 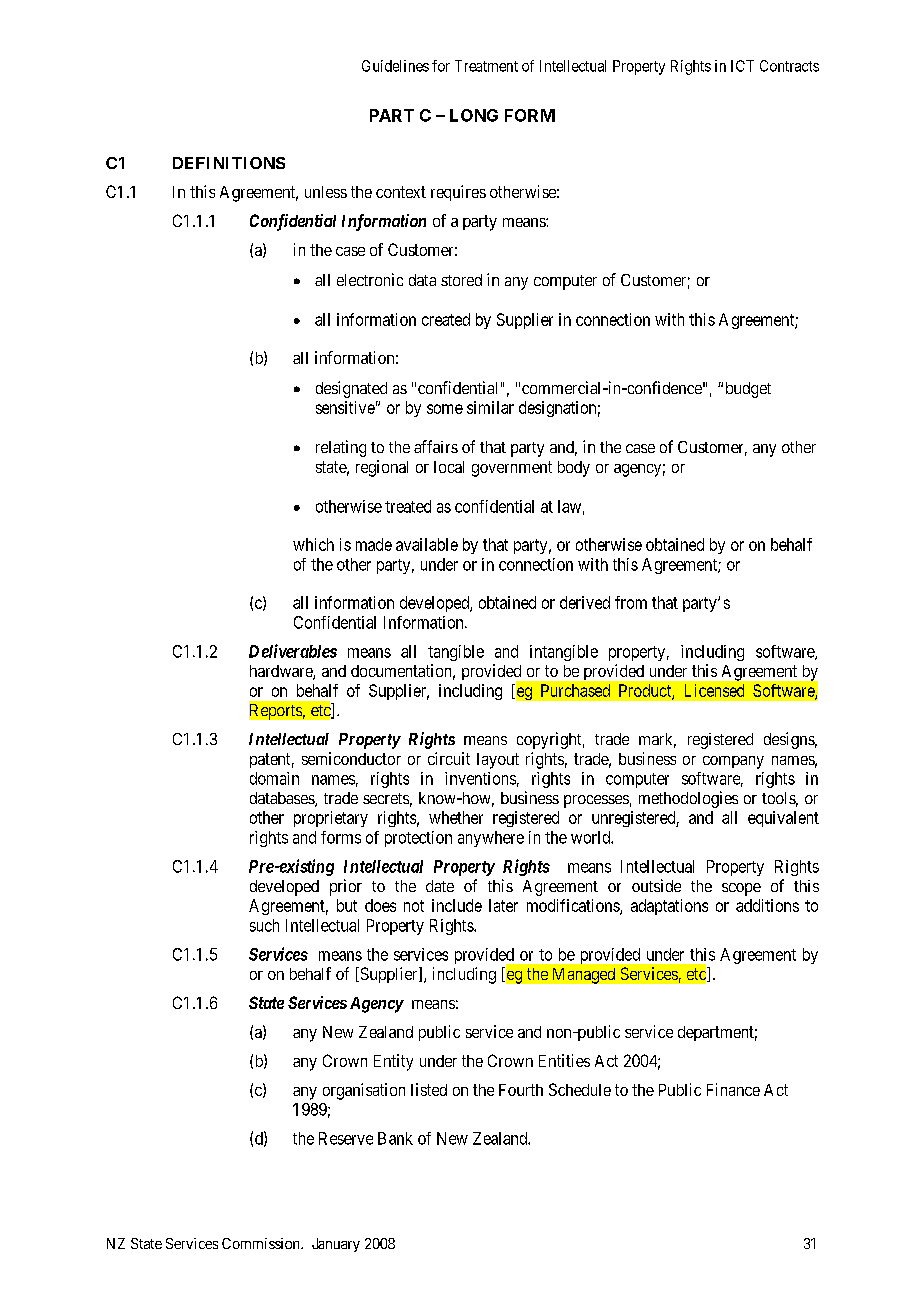 I want to click on body, so click(x=574, y=469).
